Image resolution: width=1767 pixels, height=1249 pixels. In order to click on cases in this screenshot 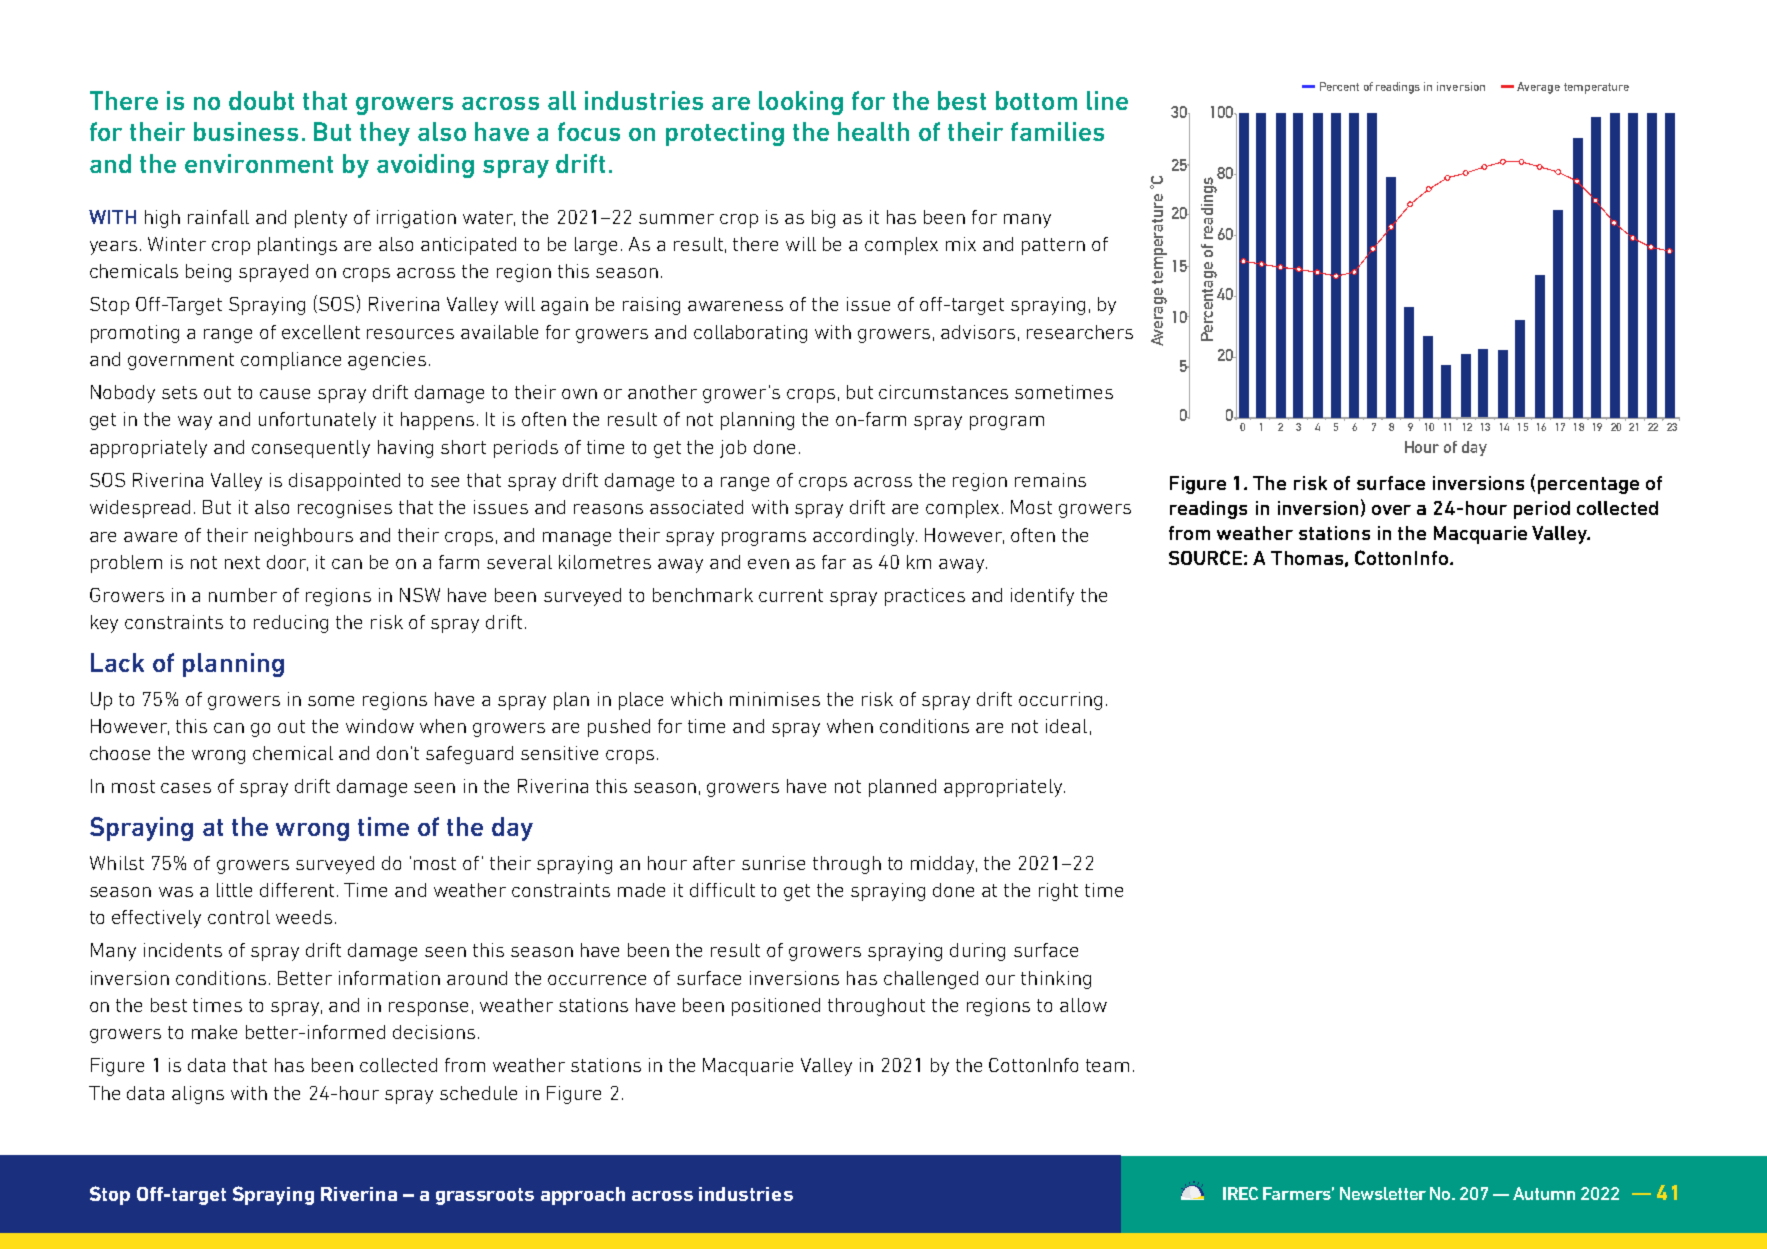, I will do `click(186, 788)`.
